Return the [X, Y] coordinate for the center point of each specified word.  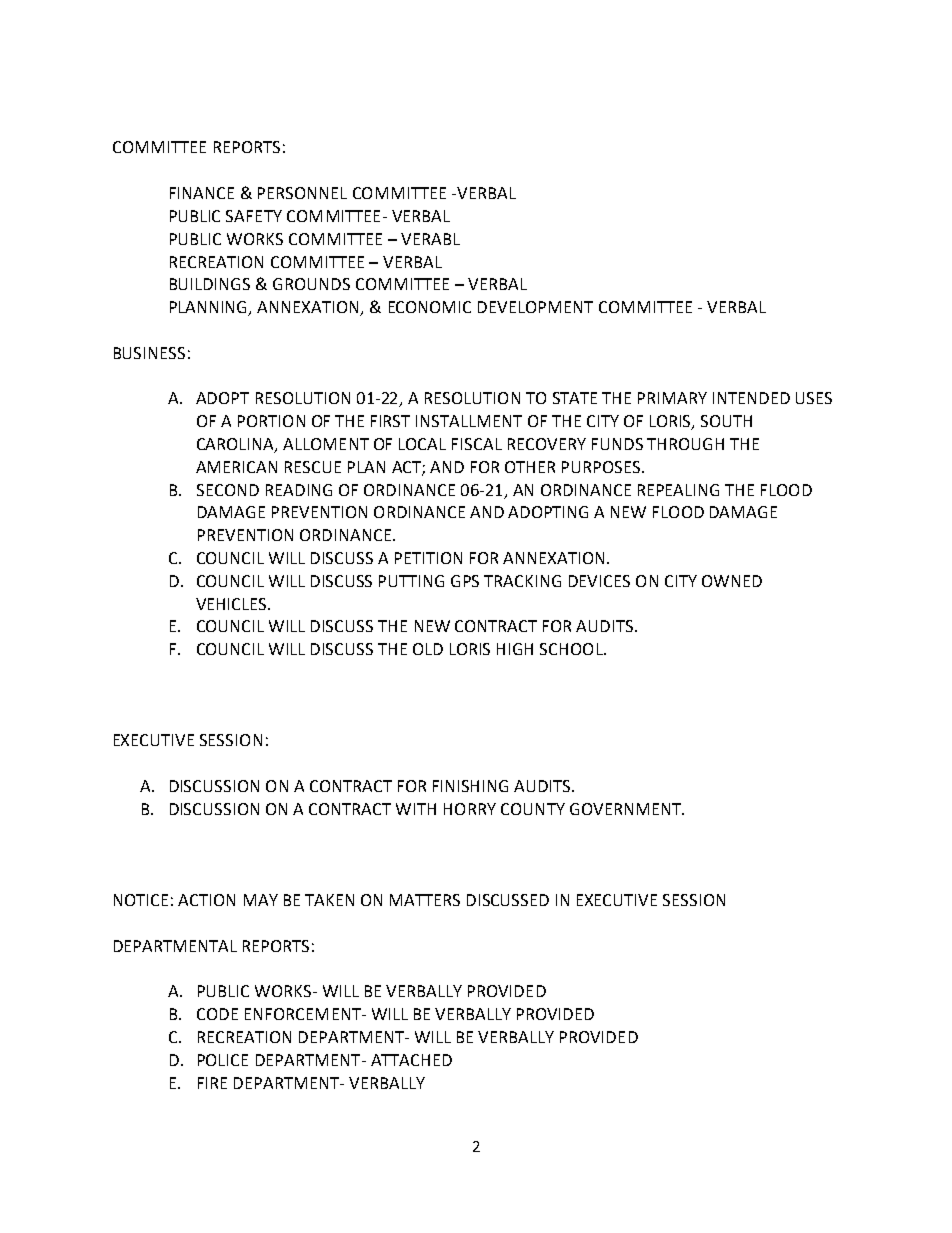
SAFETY [254, 216]
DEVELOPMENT [535, 307]
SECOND [228, 490]
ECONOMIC [430, 307]
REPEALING [678, 490]
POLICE [223, 1060]
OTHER [530, 467]
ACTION [206, 900]
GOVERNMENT [627, 809]
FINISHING [470, 786]
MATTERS [425, 900]
